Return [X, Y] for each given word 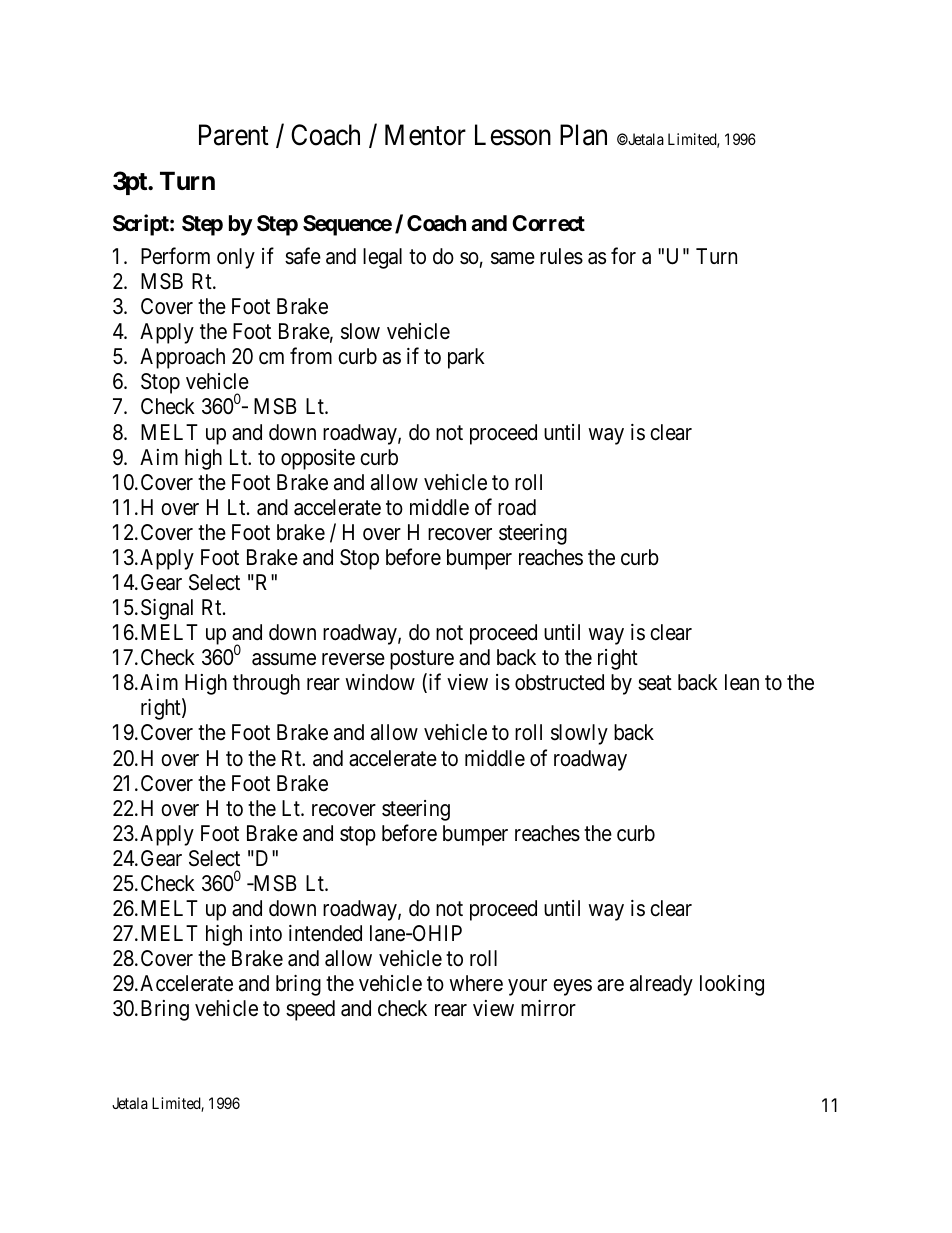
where [476, 983]
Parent [234, 135]
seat [655, 683]
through [266, 684]
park [466, 358]
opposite [318, 459]
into [266, 933]
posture [422, 660]
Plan [583, 135]
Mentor [425, 135]
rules [561, 256]
